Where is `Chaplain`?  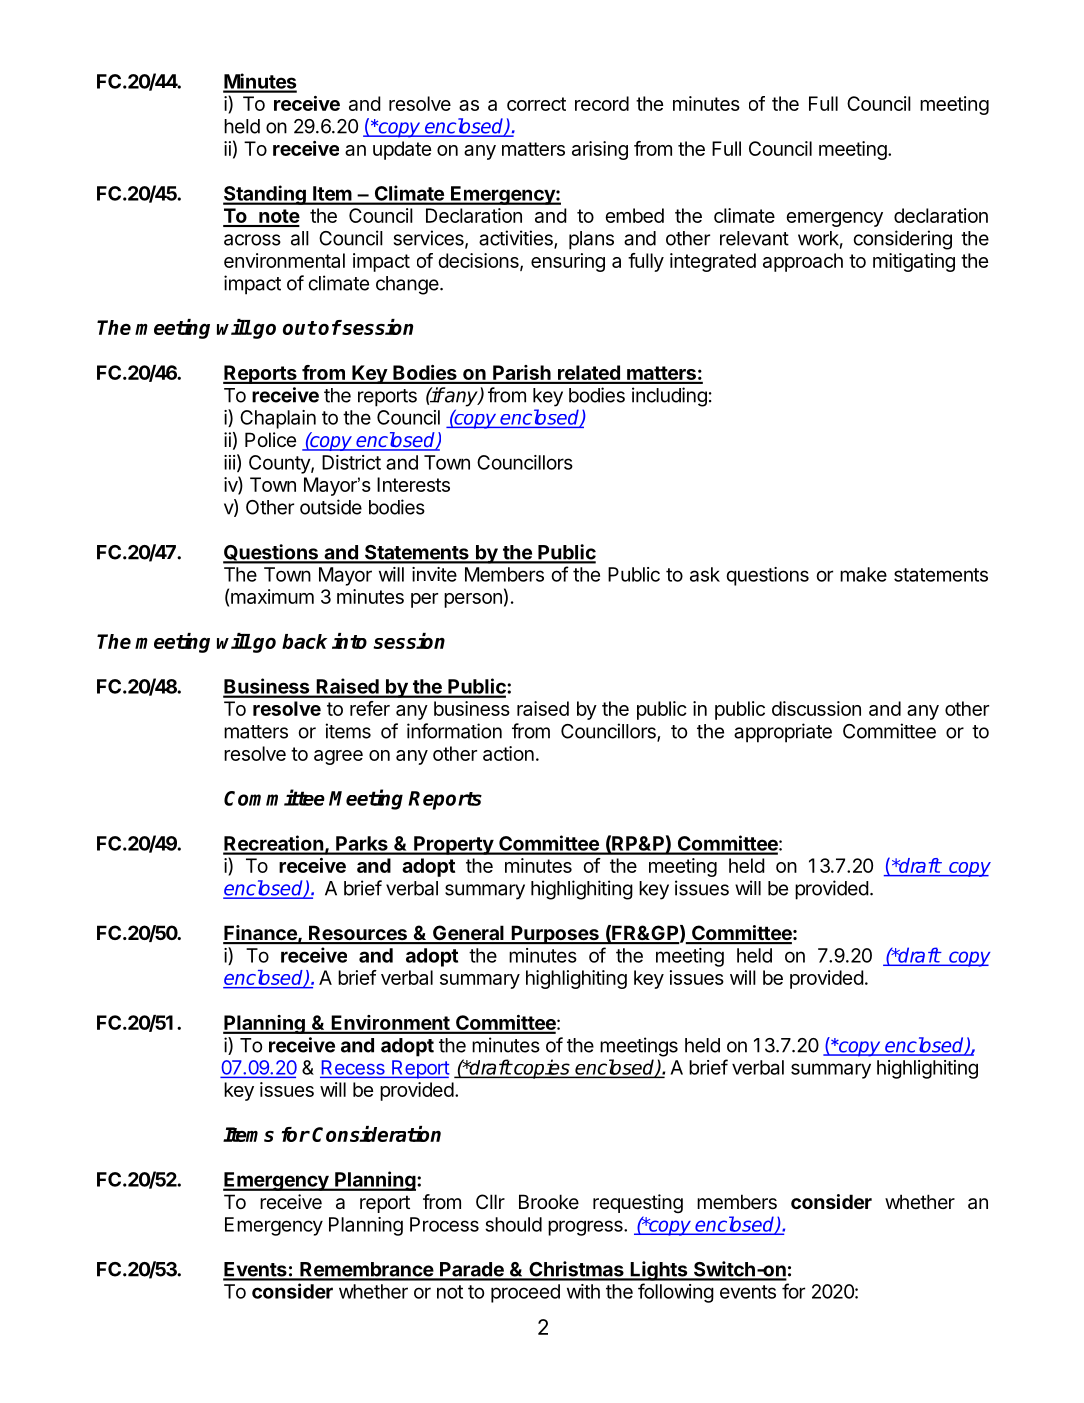 Chaplain is located at coordinates (278, 419).
